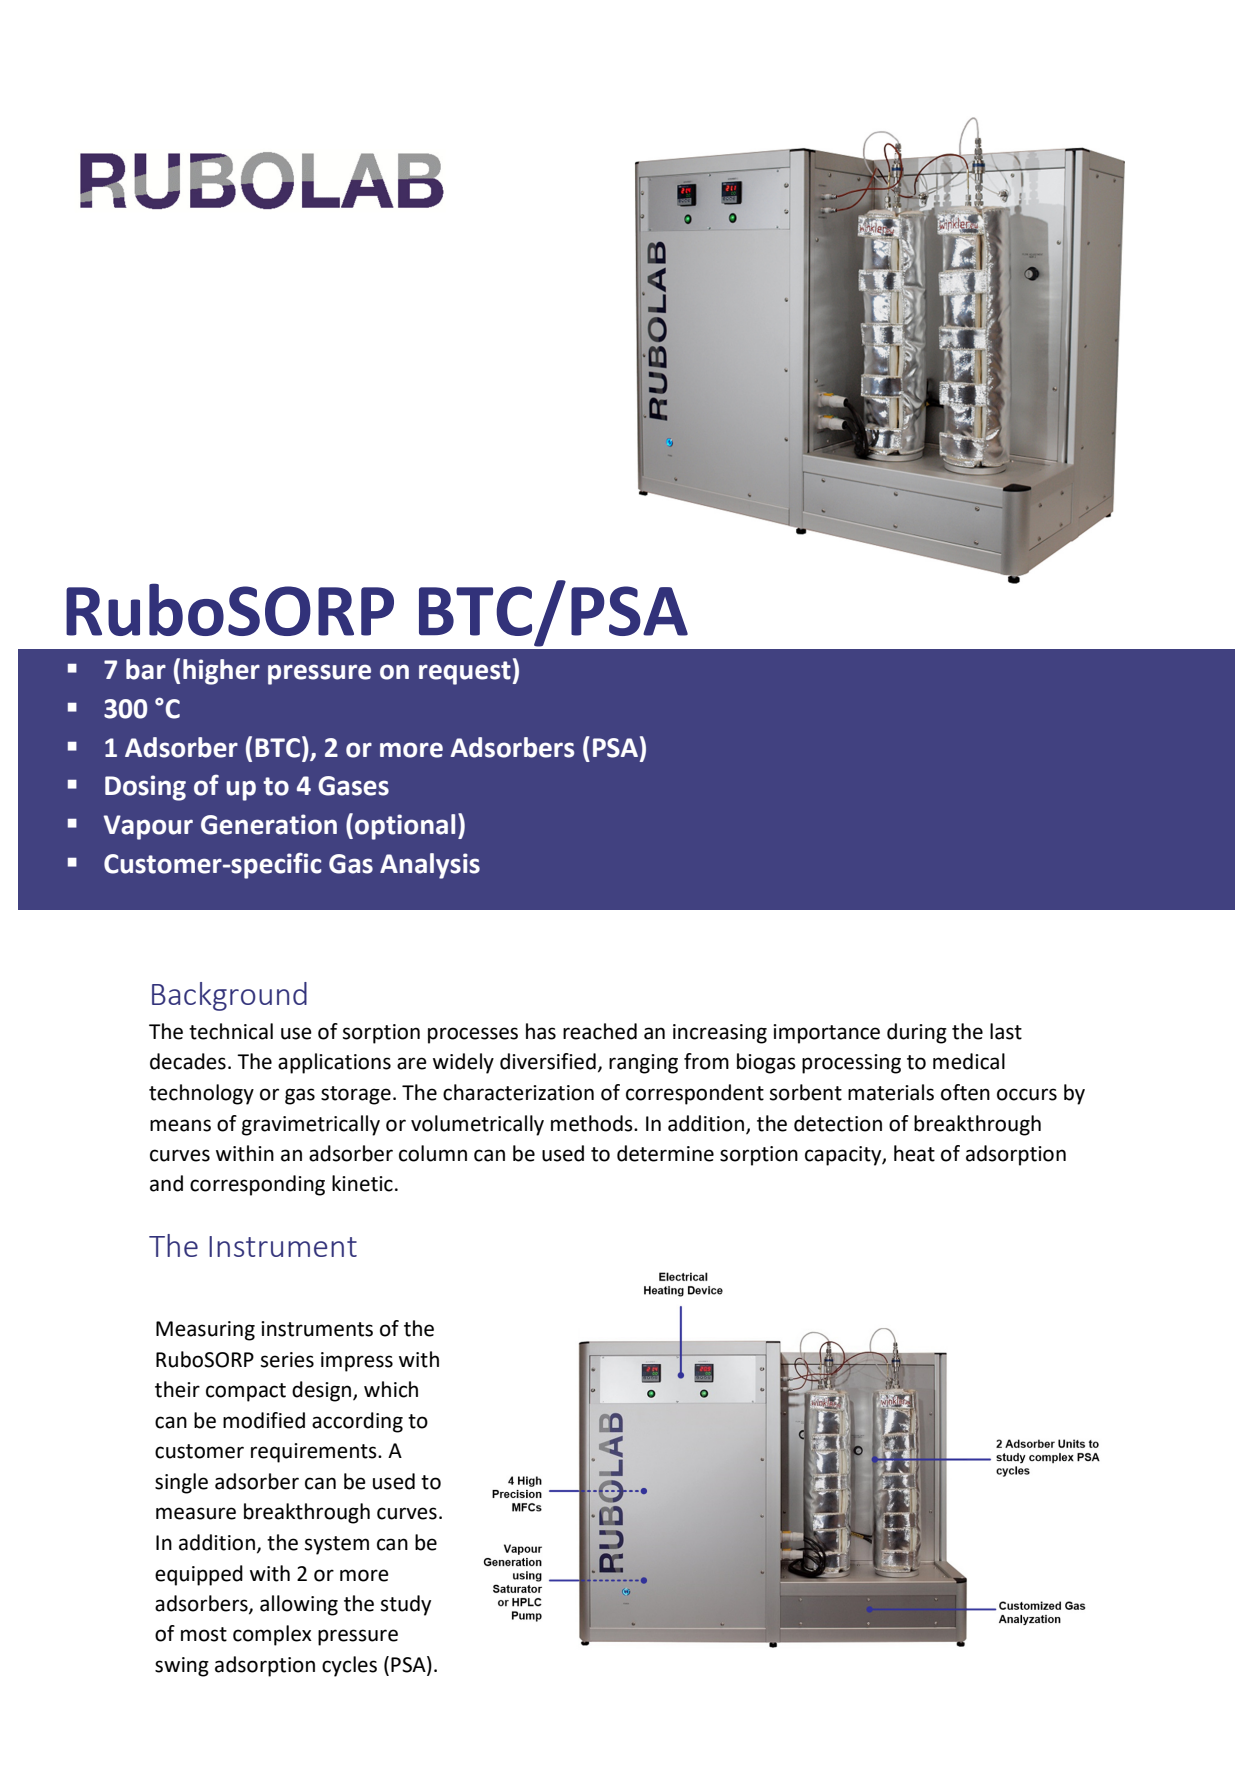 Image resolution: width=1253 pixels, height=1773 pixels. What do you see at coordinates (257, 1185) in the screenshot?
I see `corresponding` at bounding box center [257, 1185].
